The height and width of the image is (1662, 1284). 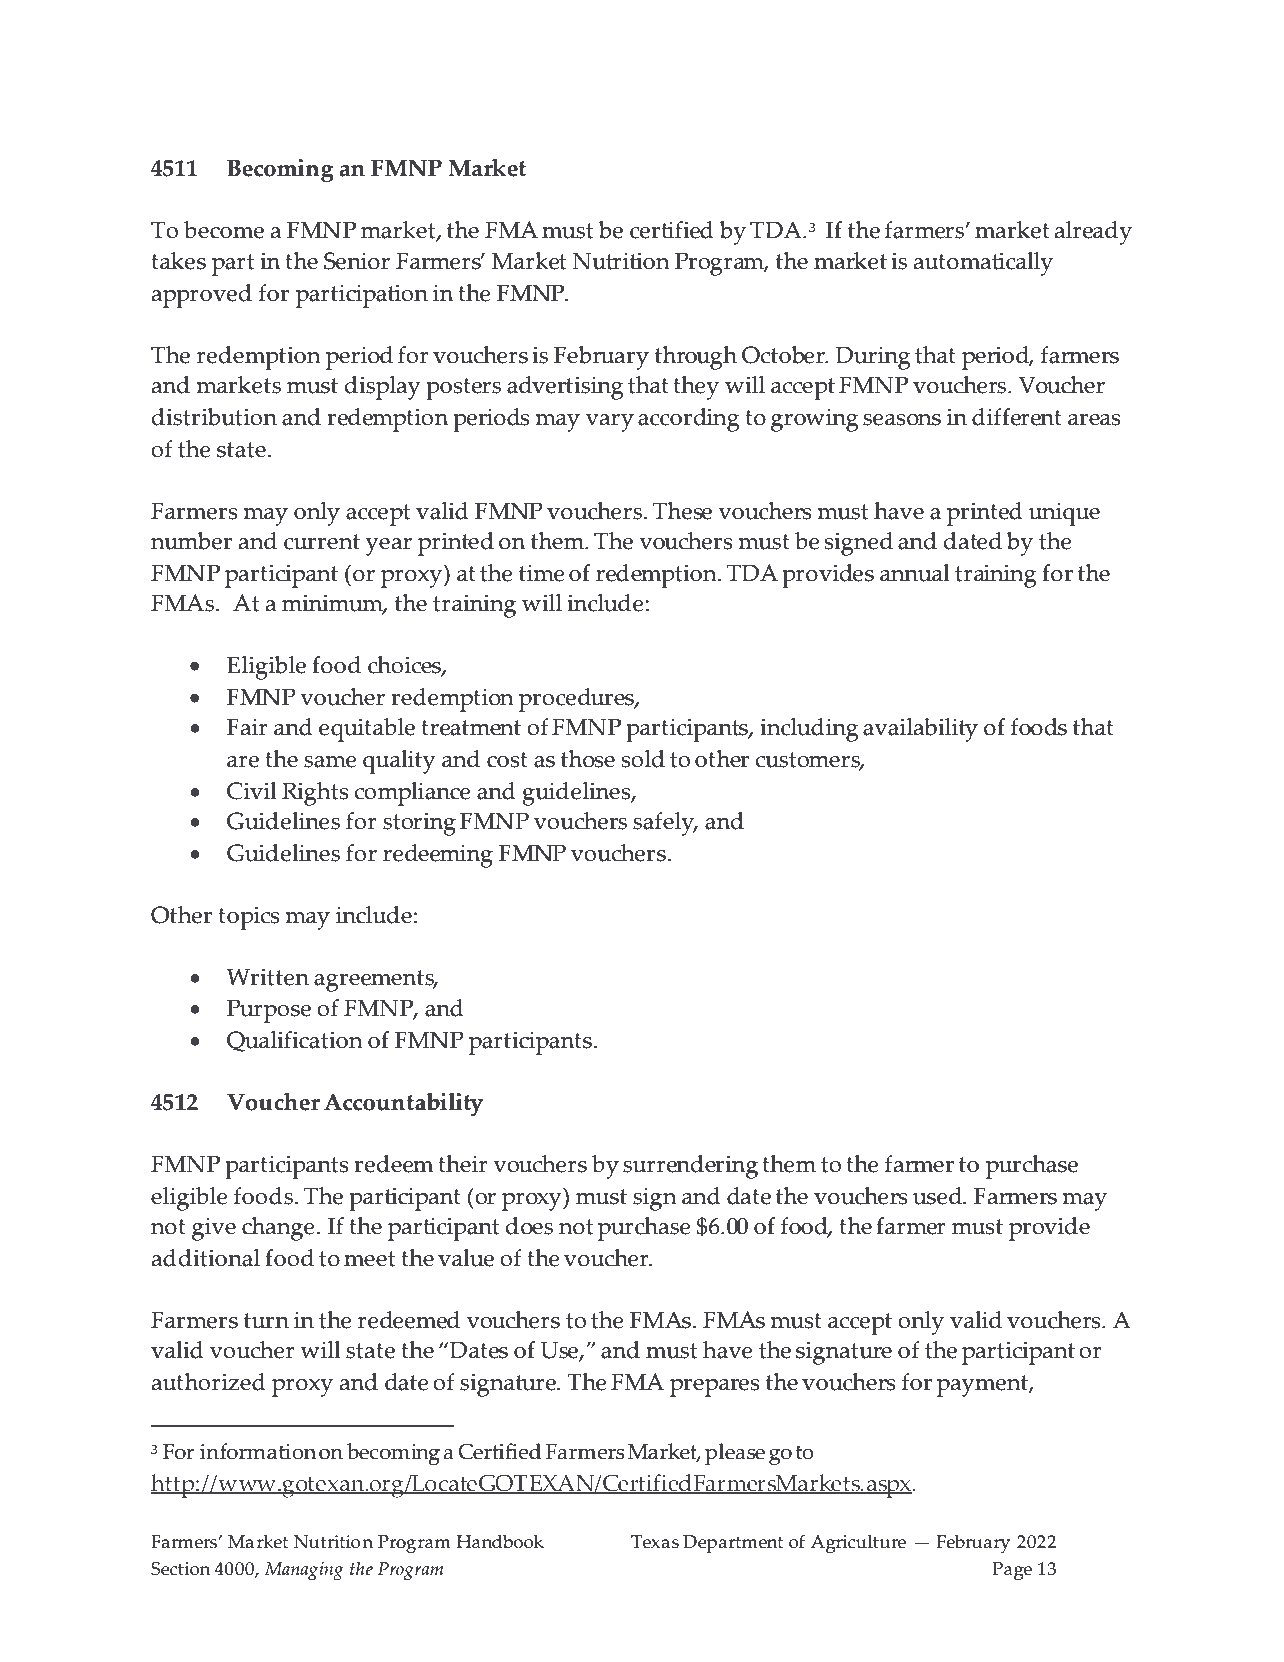 What do you see at coordinates (696, 358) in the image?
I see `through` at bounding box center [696, 358].
